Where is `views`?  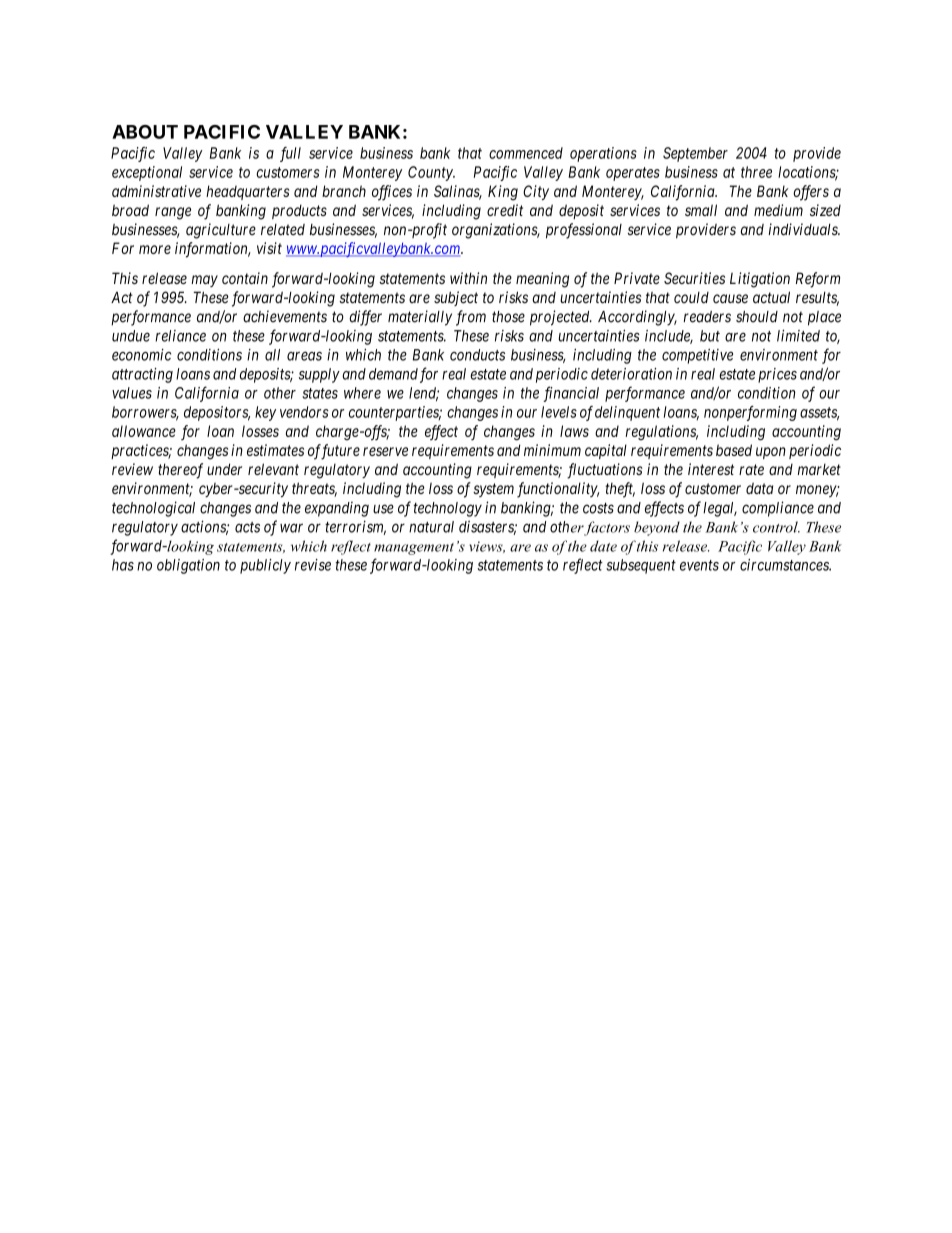 views is located at coordinates (487, 547).
